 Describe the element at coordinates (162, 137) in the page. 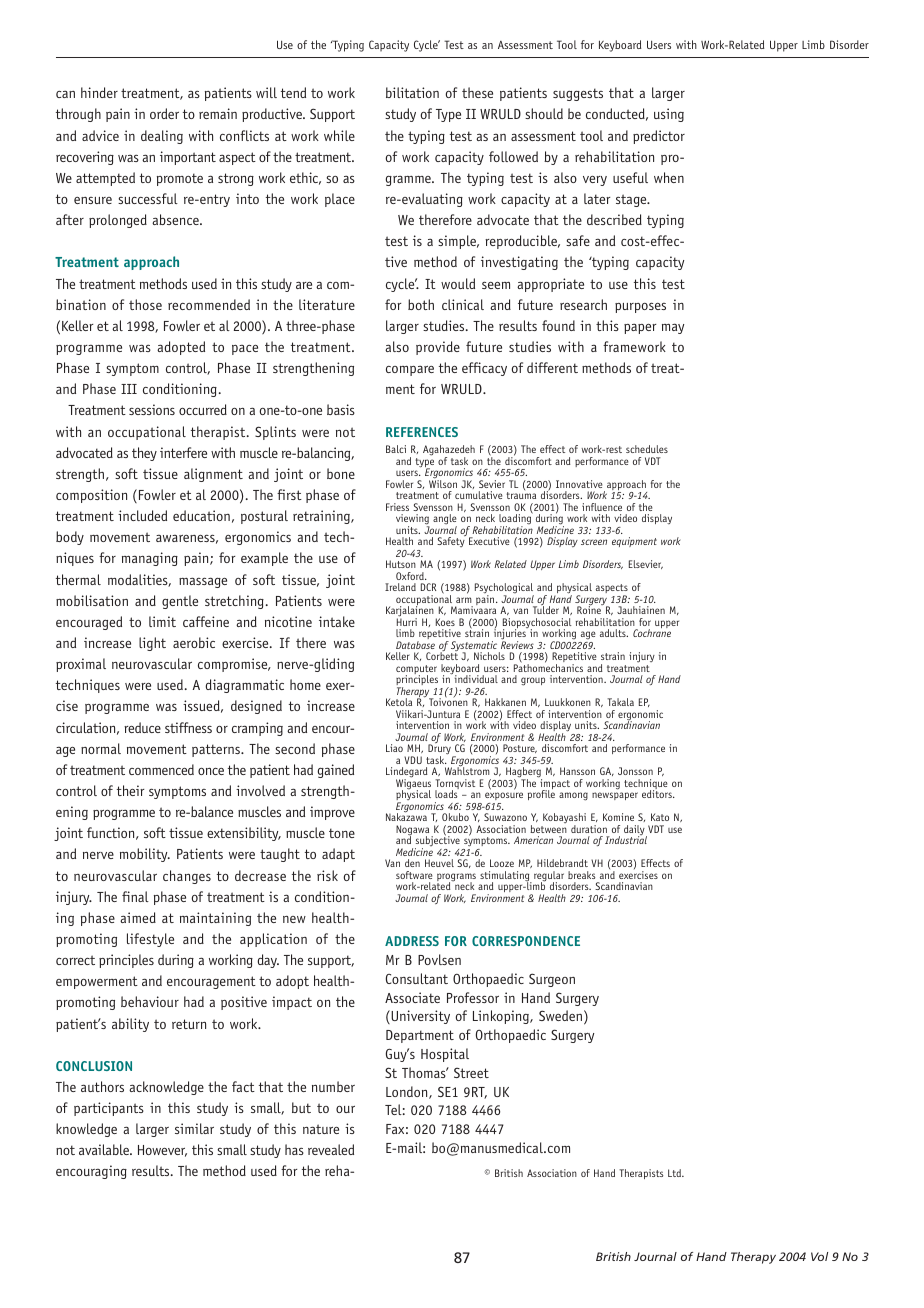

I see `dealing` at that location.
